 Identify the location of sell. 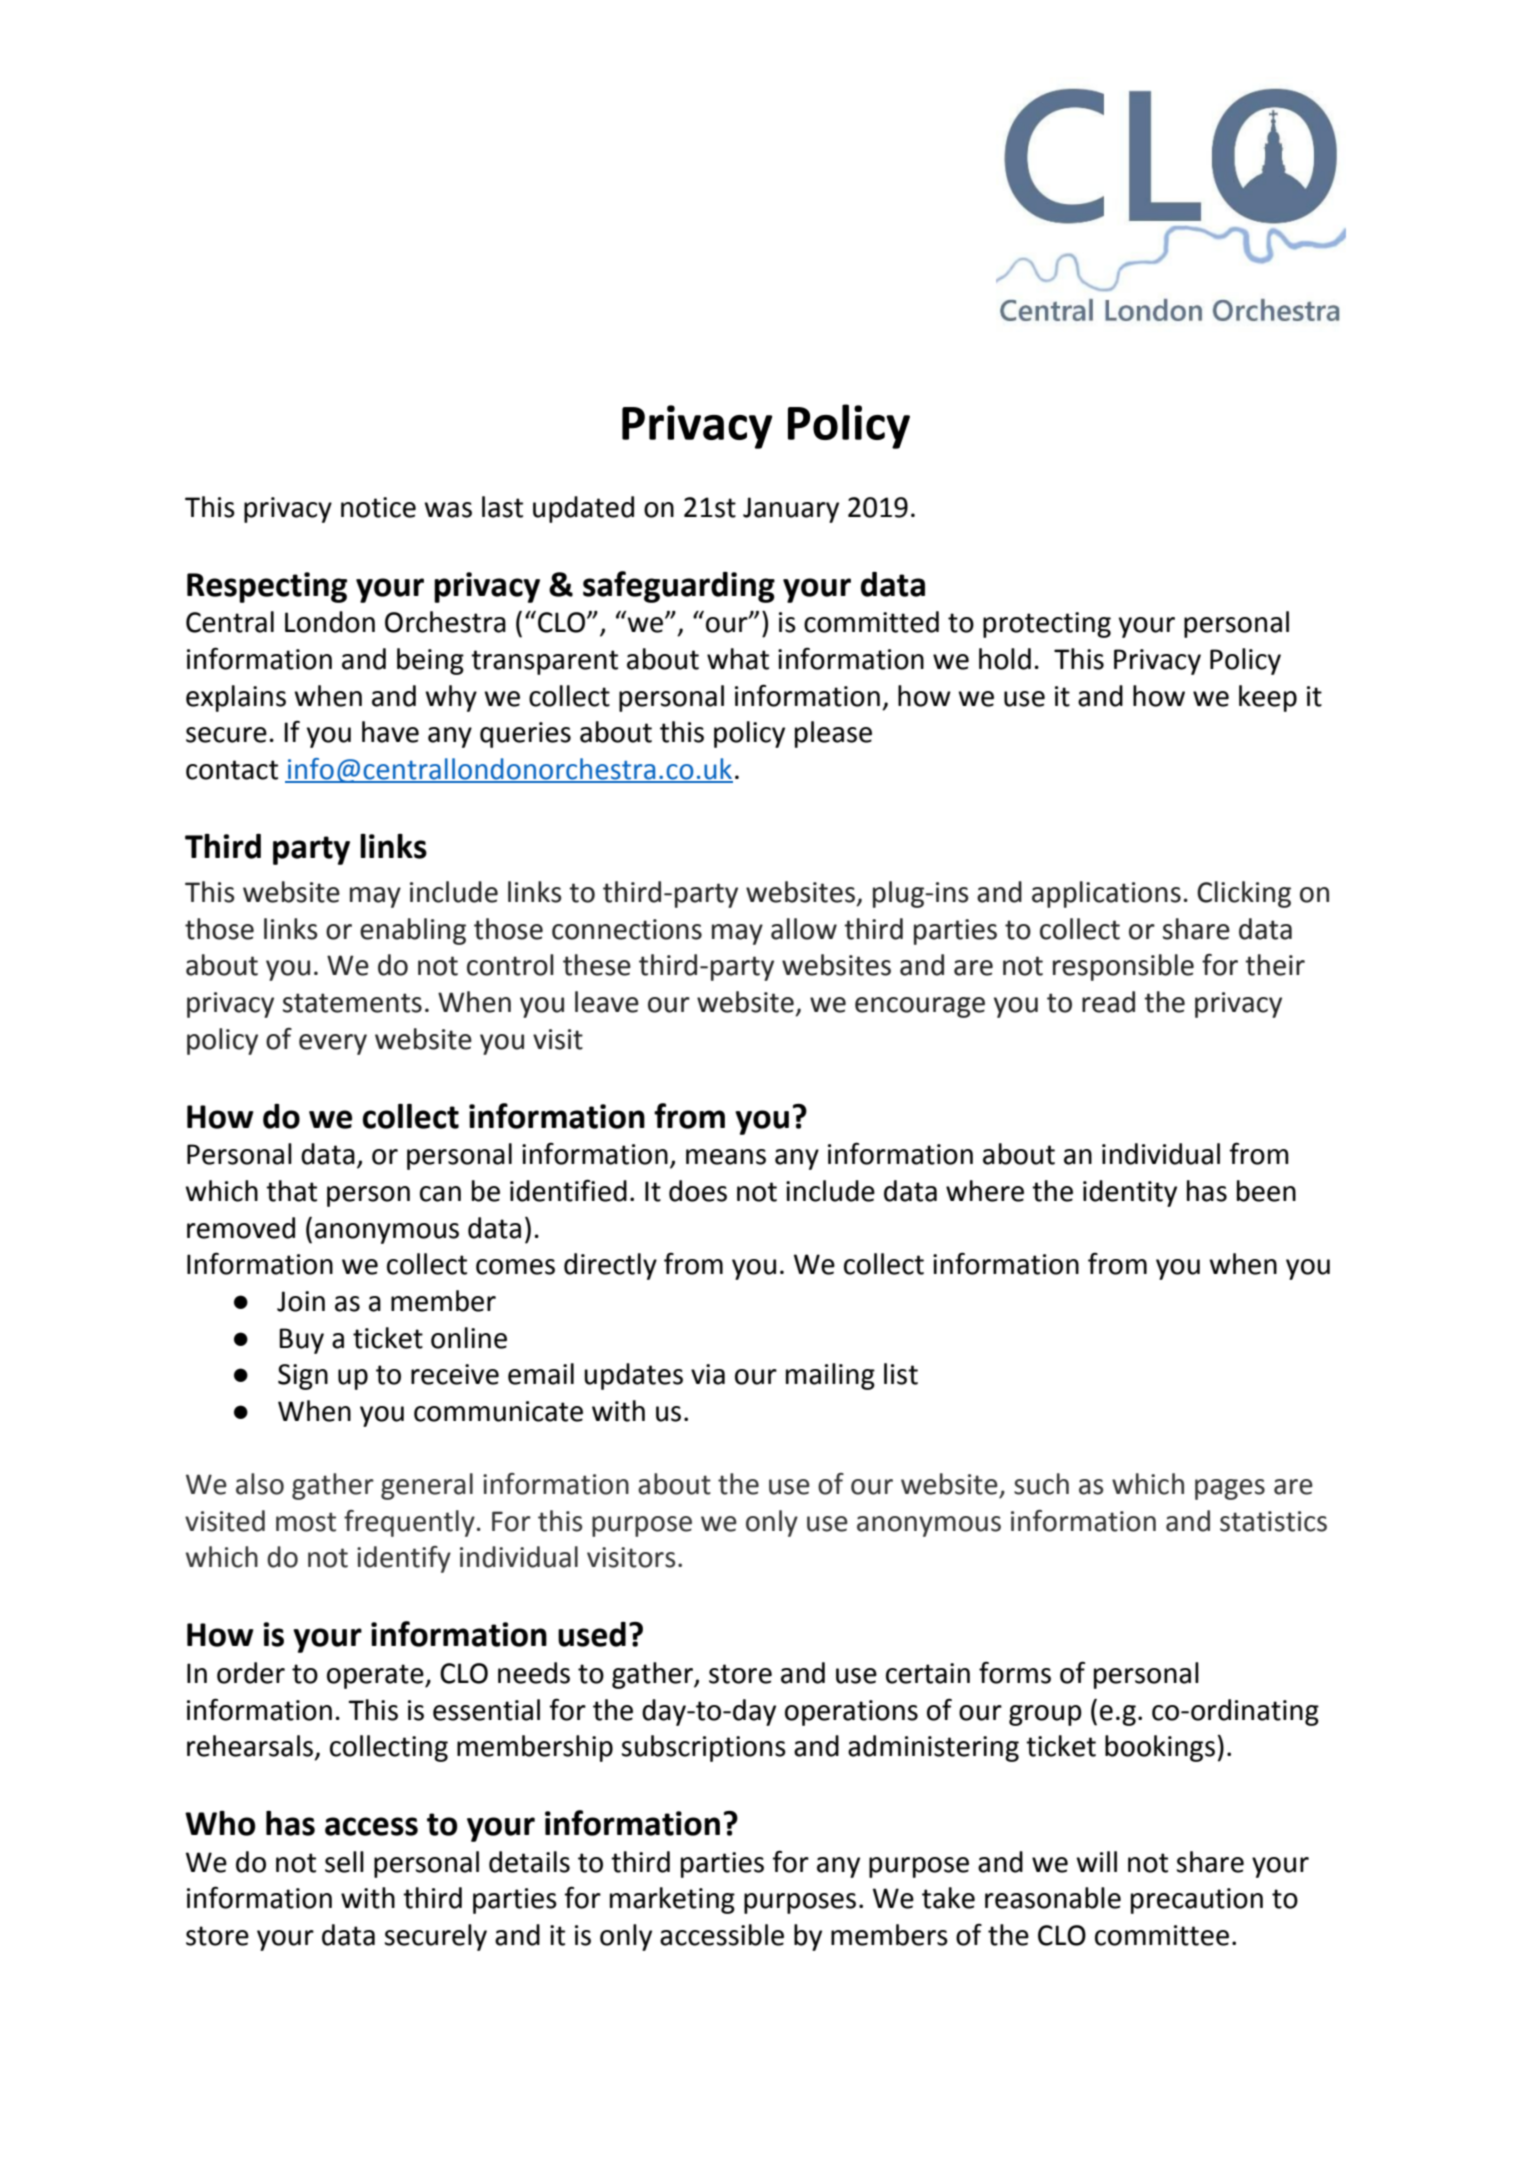
(344, 1862).
